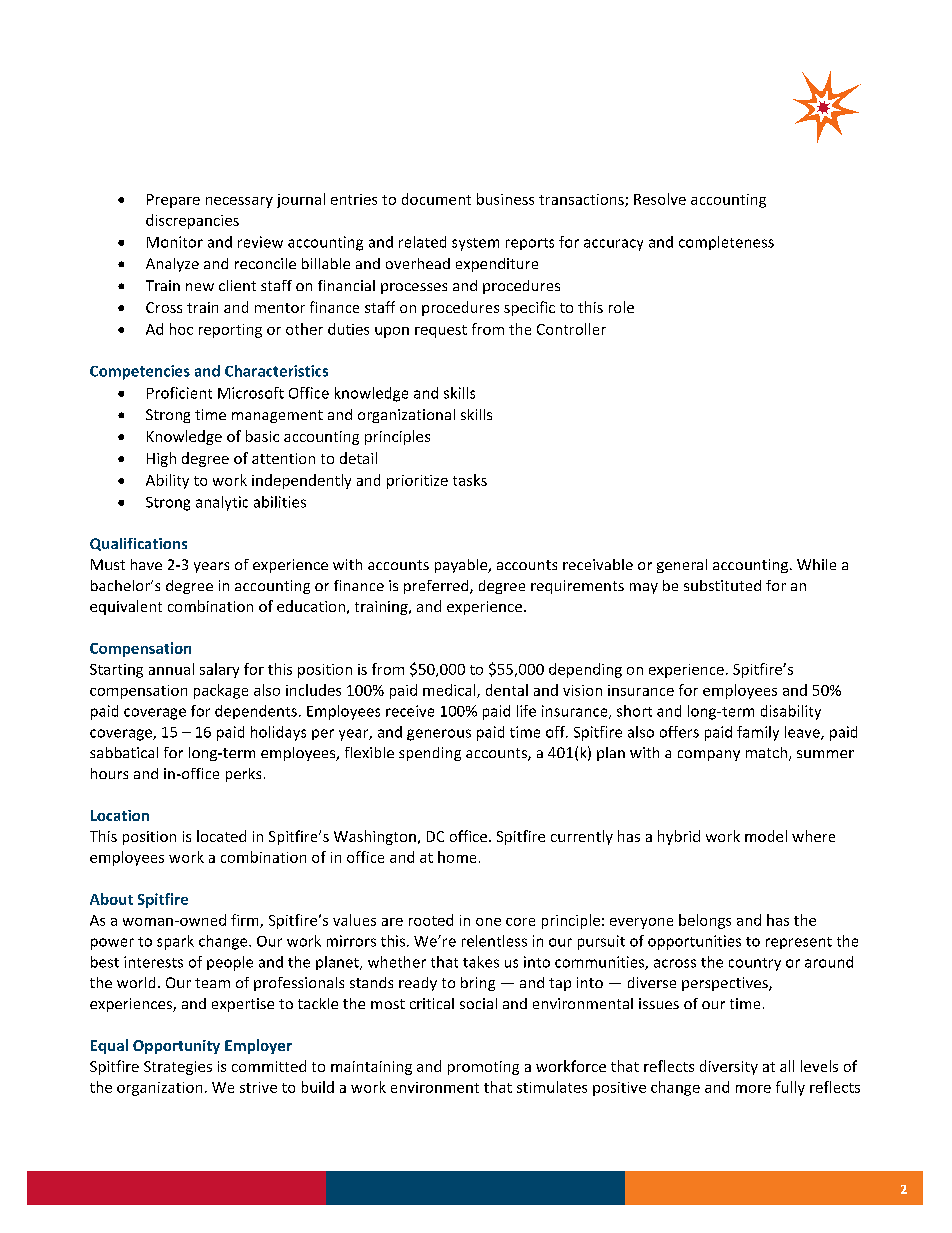 This screenshot has width=952, height=1233. Describe the element at coordinates (178, 1068) in the screenshot. I see `Strategies` at that location.
